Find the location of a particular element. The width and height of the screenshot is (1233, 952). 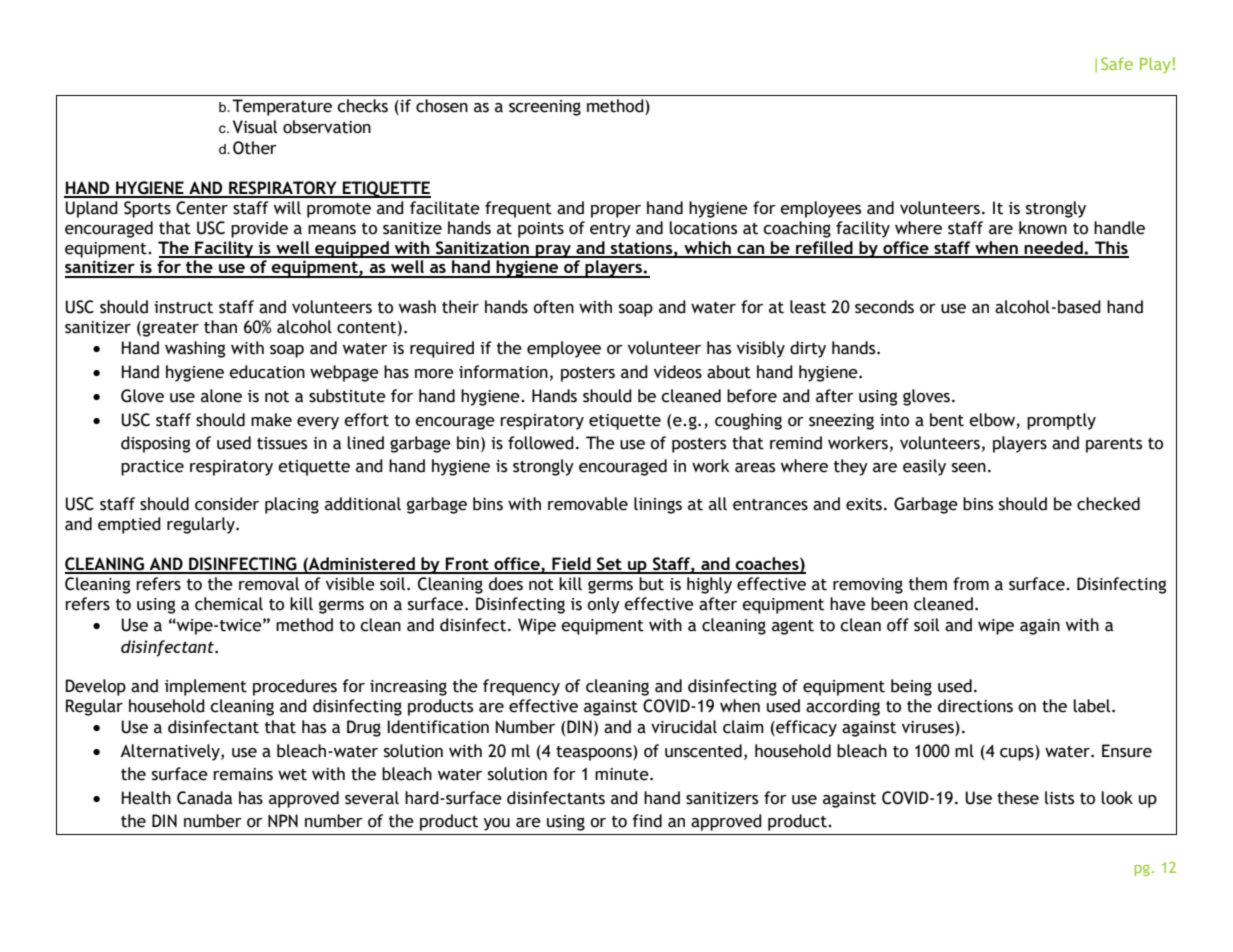

seconds is located at coordinates (884, 307).
